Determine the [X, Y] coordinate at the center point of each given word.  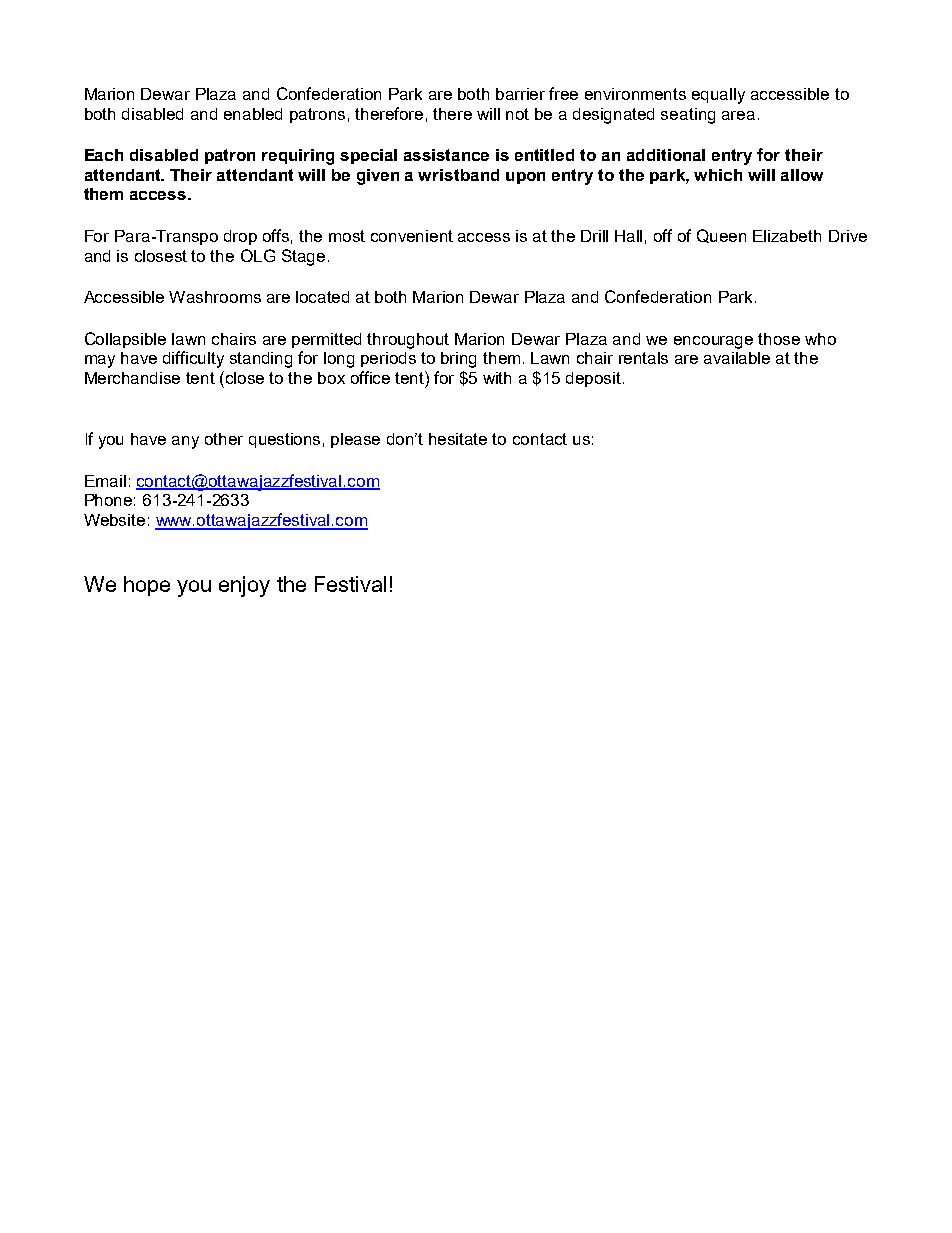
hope [147, 586]
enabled [253, 114]
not [517, 114]
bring [458, 360]
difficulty [193, 359]
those [779, 339]
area [738, 115]
